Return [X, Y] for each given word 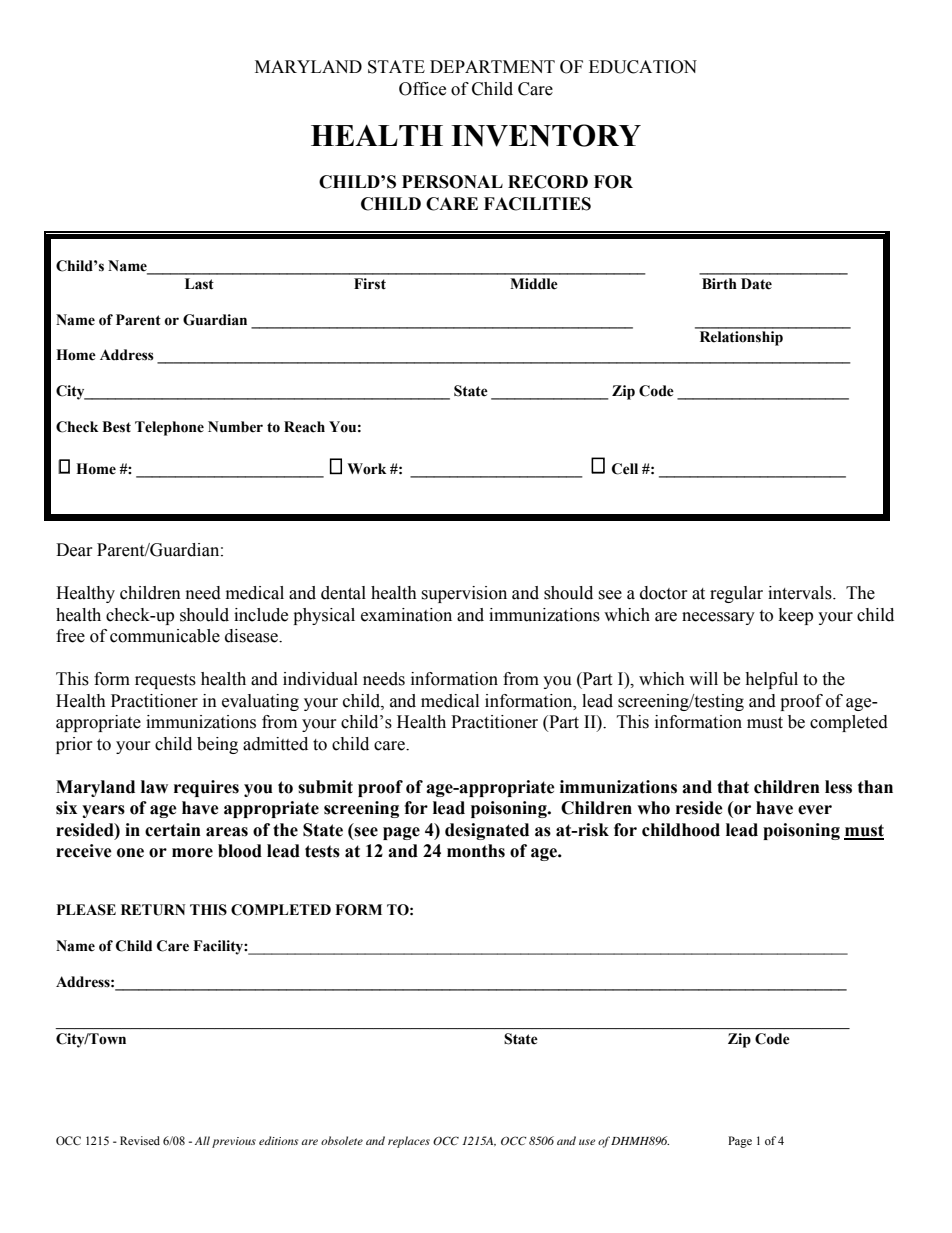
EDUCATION [643, 67]
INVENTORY [546, 135]
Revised [140, 1140]
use [587, 1142]
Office [422, 89]
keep [796, 616]
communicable [165, 636]
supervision [464, 594]
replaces [409, 1142]
